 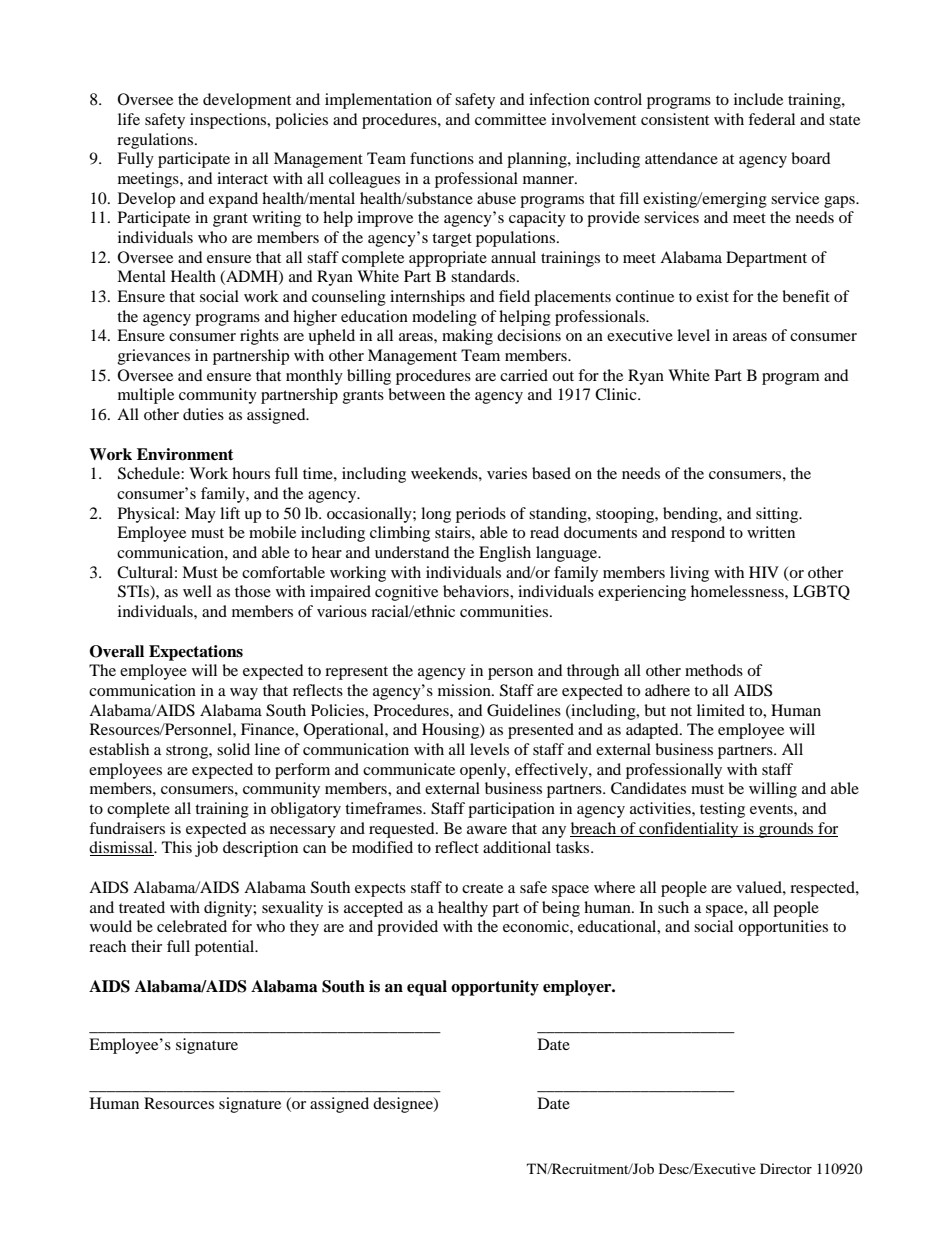 What do you see at coordinates (229, 121) in the screenshot?
I see `inspections` at bounding box center [229, 121].
